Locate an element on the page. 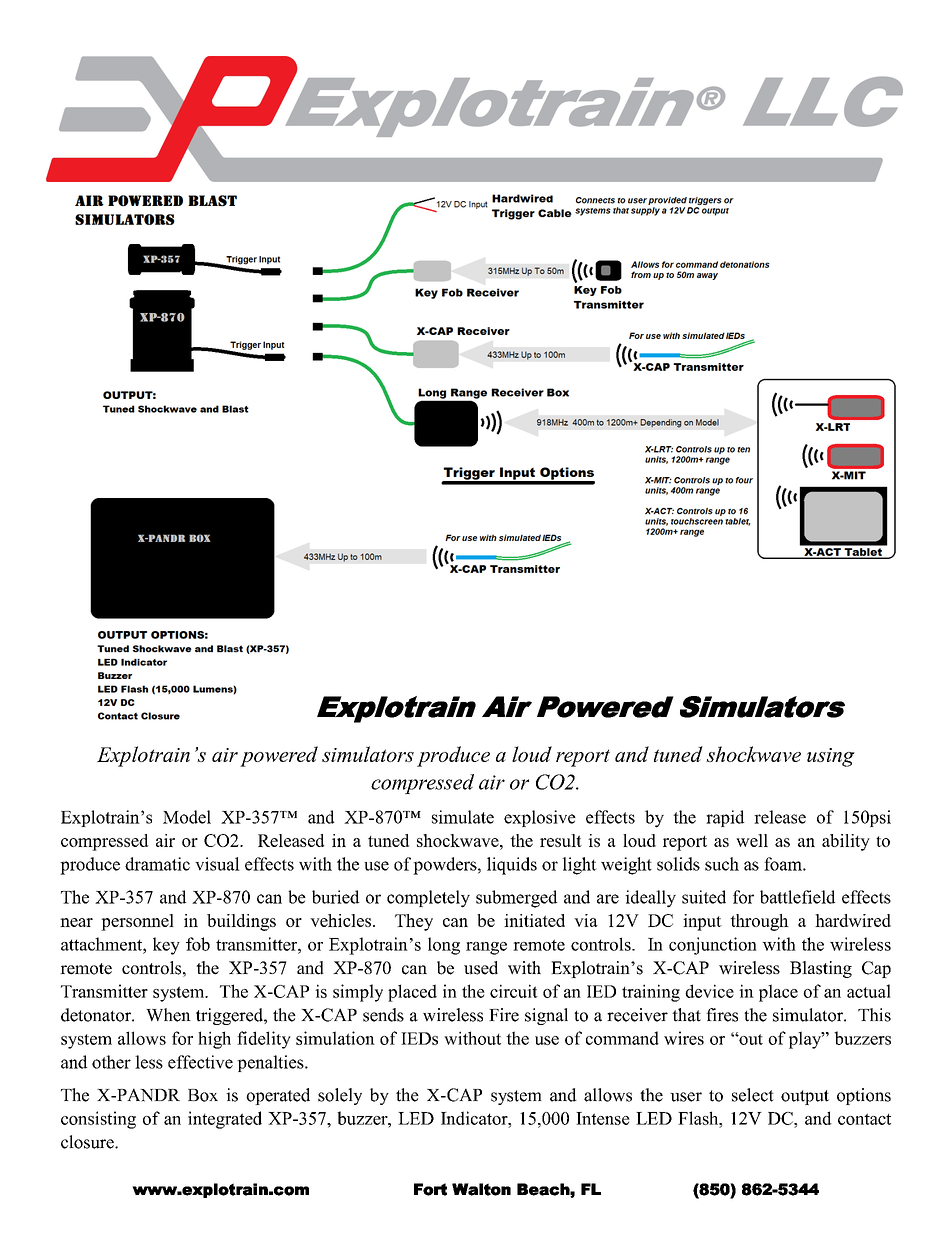 The image size is (952, 1233). used is located at coordinates (481, 968).
